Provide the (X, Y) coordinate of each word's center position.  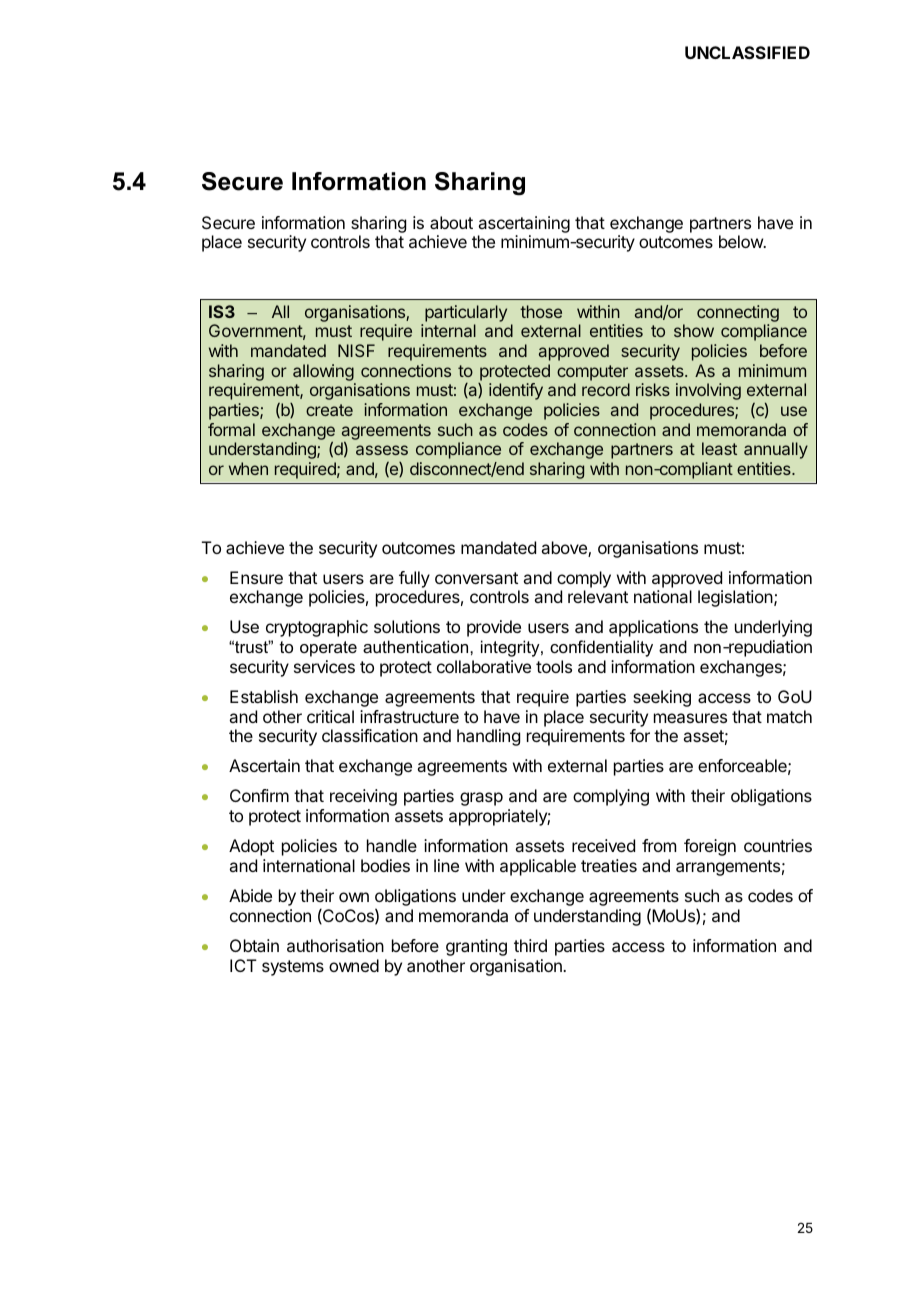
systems (293, 968)
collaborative (484, 666)
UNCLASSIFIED (747, 52)
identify (516, 391)
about (451, 222)
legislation (736, 598)
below (742, 241)
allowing (323, 372)
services (324, 666)
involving (708, 391)
